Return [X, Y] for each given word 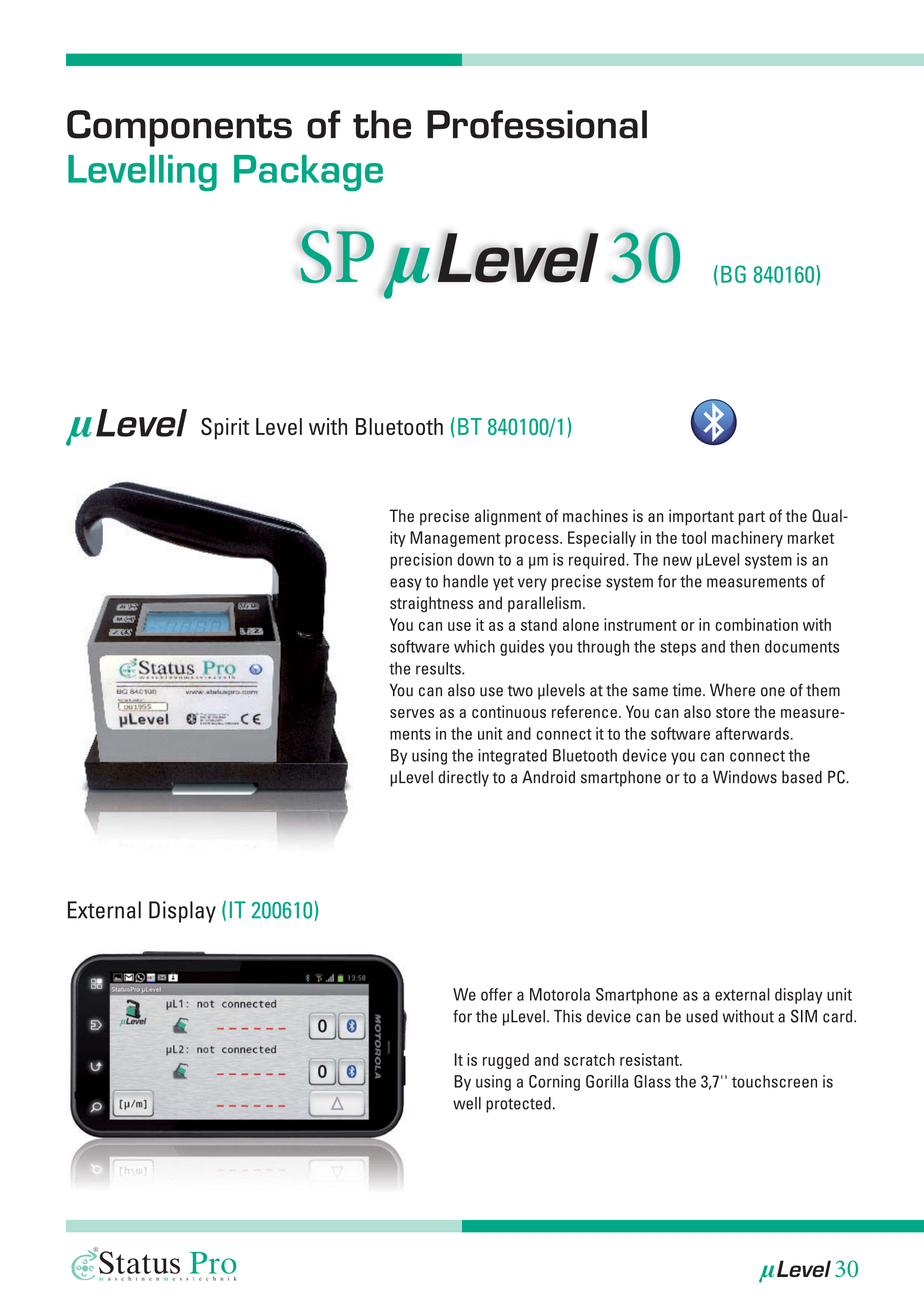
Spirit [225, 428]
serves [412, 713]
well [467, 1103]
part [752, 518]
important [701, 517]
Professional [537, 124]
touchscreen [774, 1081]
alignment [508, 517]
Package [308, 173]
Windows [745, 777]
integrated [512, 757]
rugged [506, 1061]
